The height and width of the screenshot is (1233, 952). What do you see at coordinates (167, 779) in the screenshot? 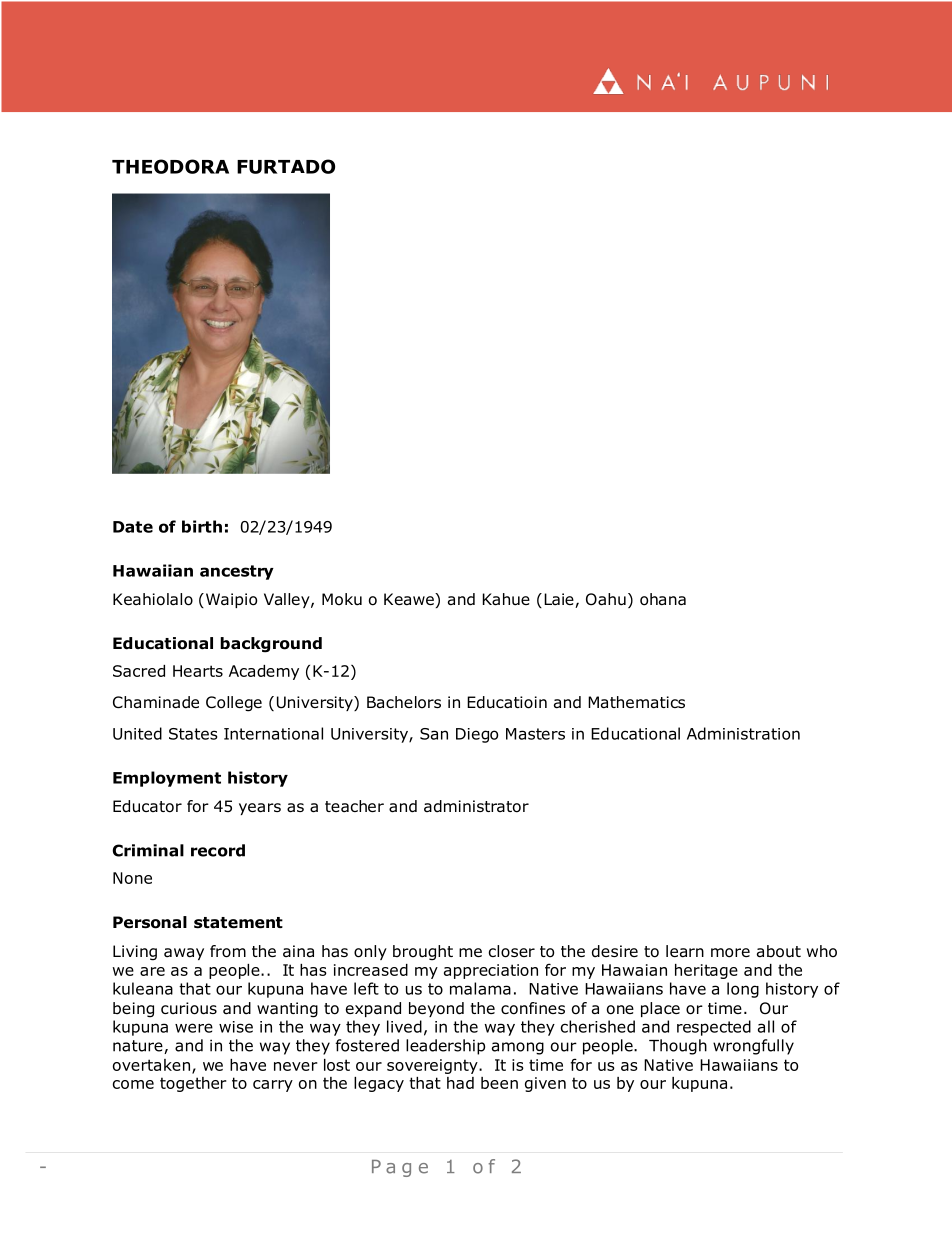
I see `Employment` at bounding box center [167, 779].
